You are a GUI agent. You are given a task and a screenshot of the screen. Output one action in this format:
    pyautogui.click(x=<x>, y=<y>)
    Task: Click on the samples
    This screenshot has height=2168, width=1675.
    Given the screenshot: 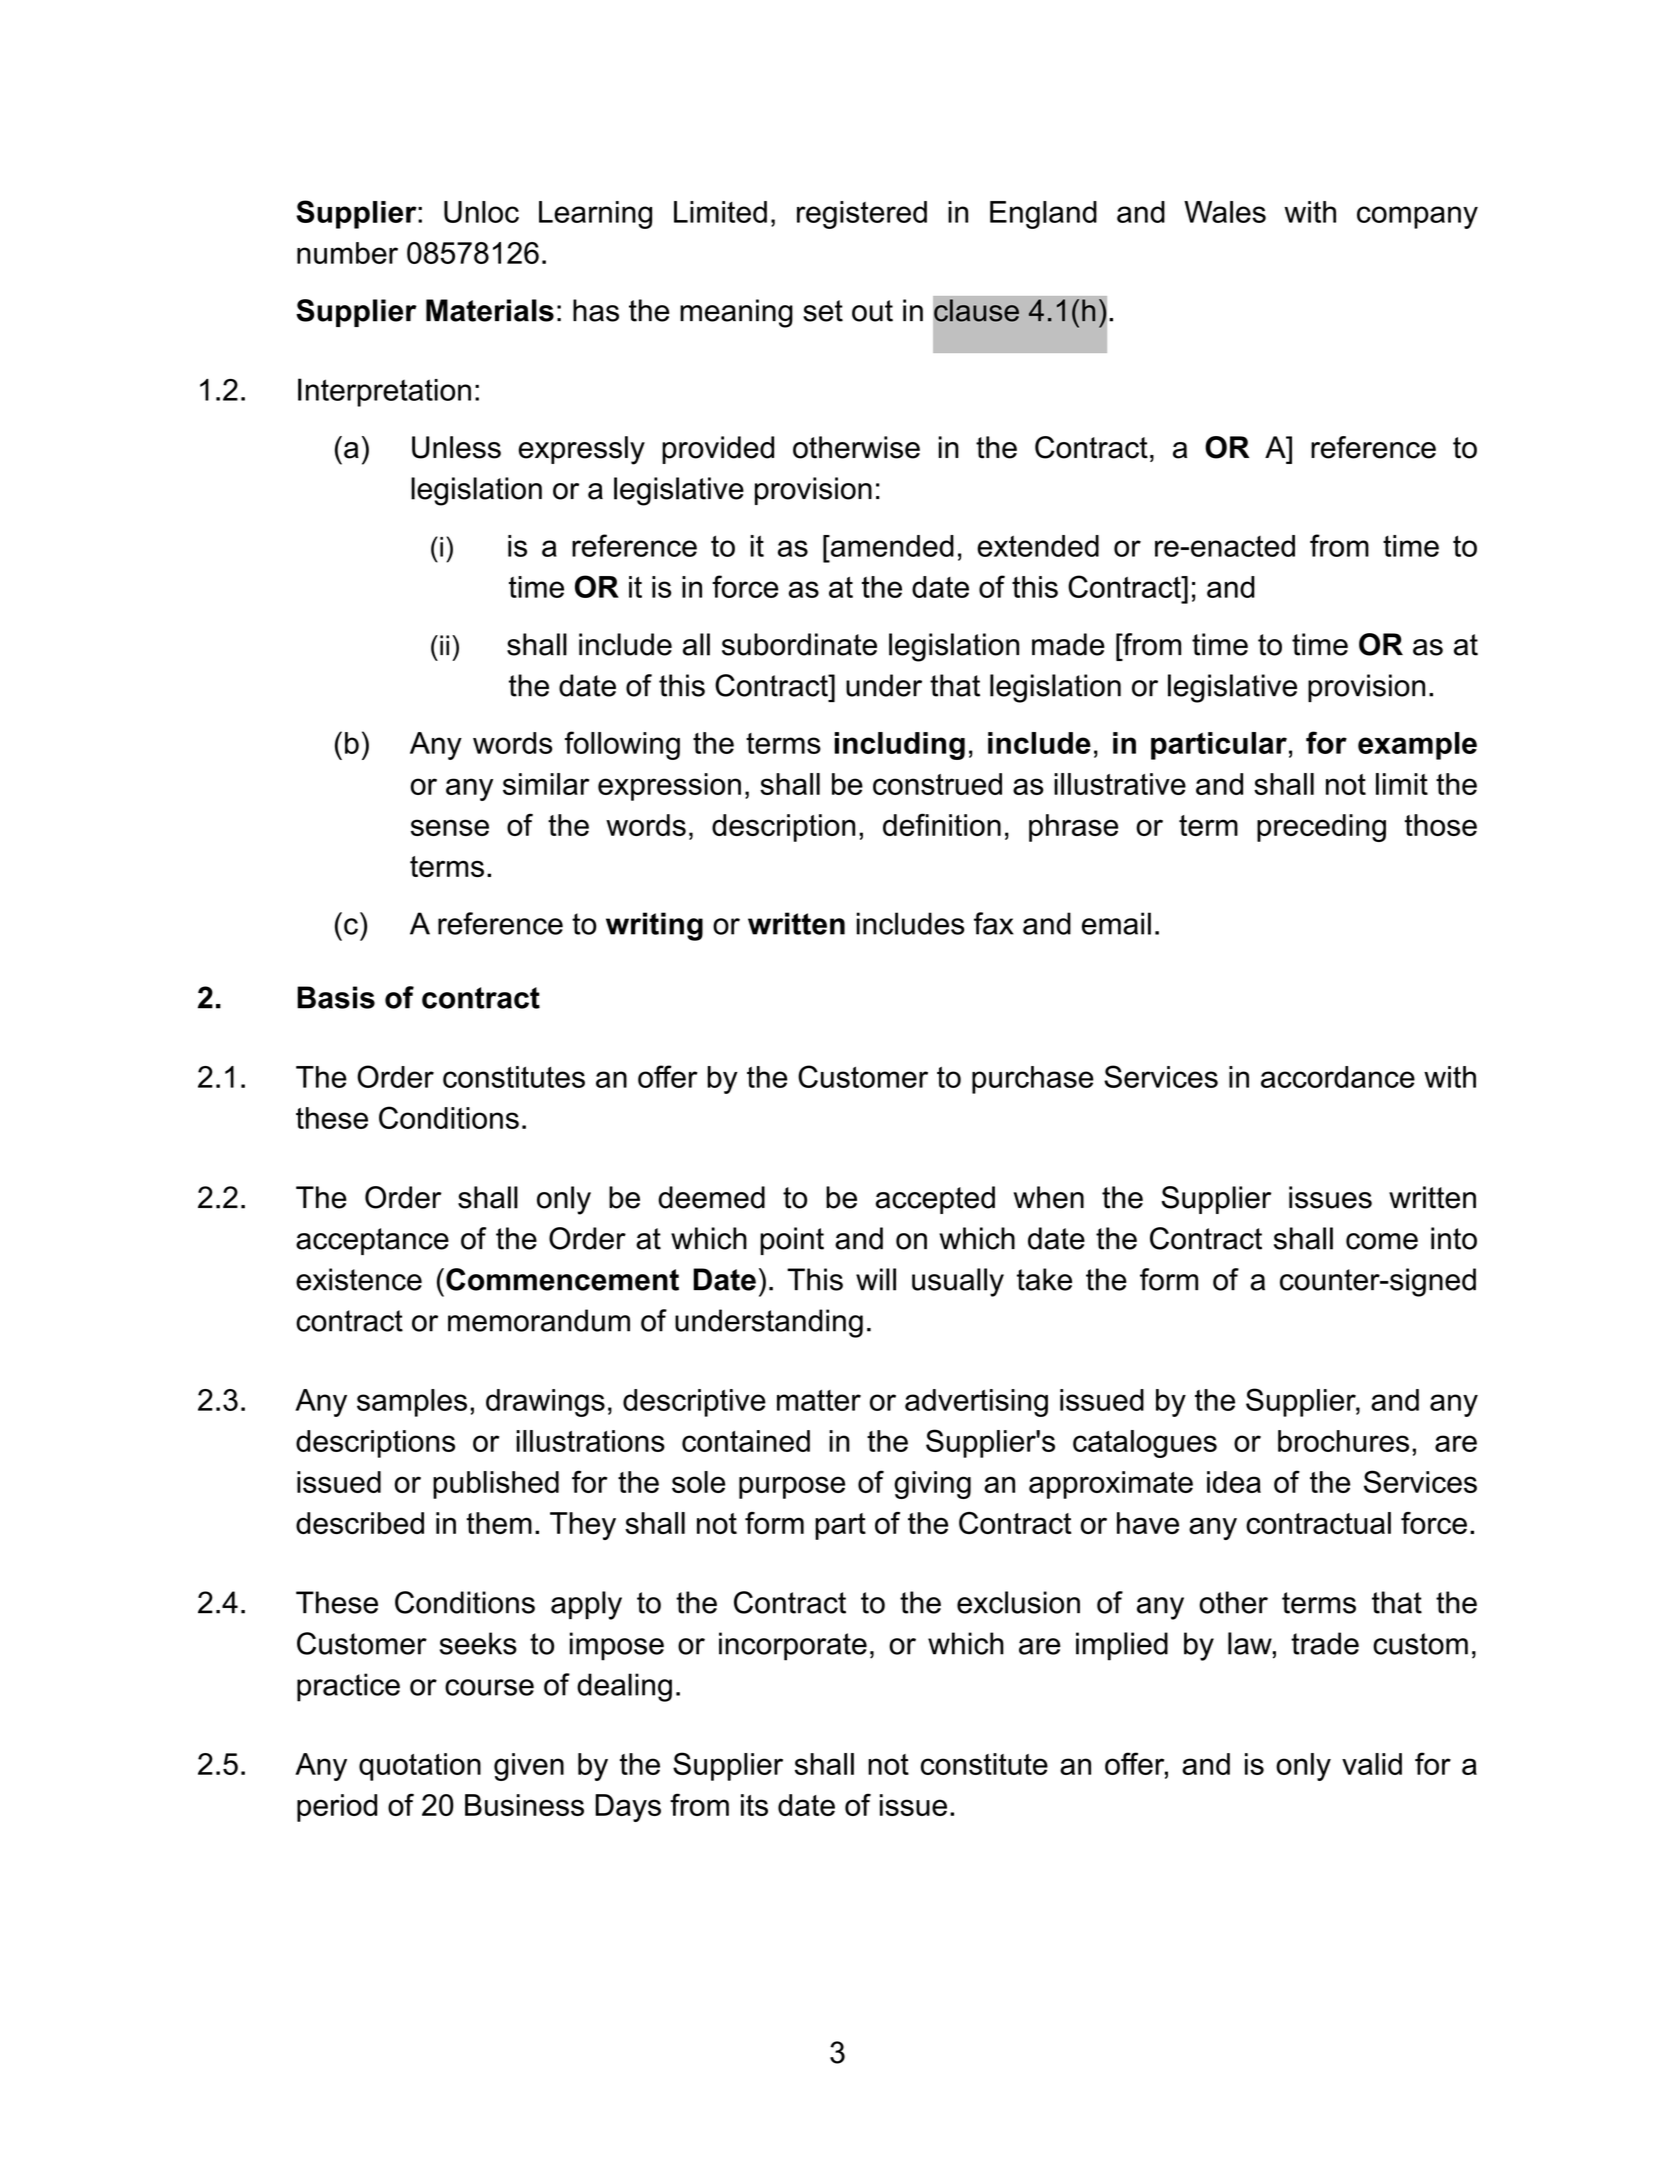 What is the action you would take?
    pyautogui.click(x=412, y=1403)
